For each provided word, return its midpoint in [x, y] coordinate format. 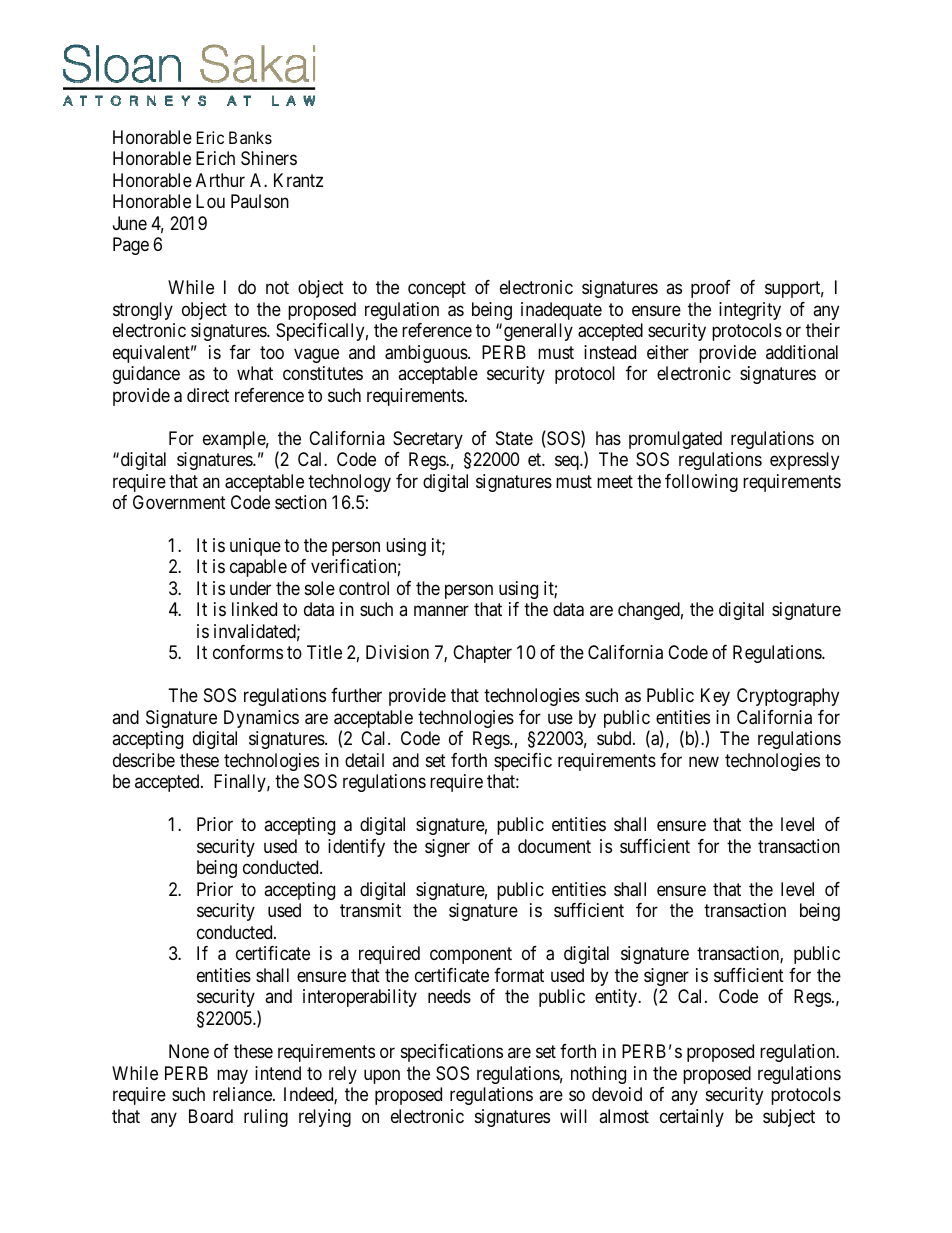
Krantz [298, 180]
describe [144, 760]
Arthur [220, 180]
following [701, 483]
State [514, 438]
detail [364, 760]
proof [711, 289]
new [704, 761]
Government [179, 502]
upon [382, 1076]
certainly [692, 1118]
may [232, 1076]
